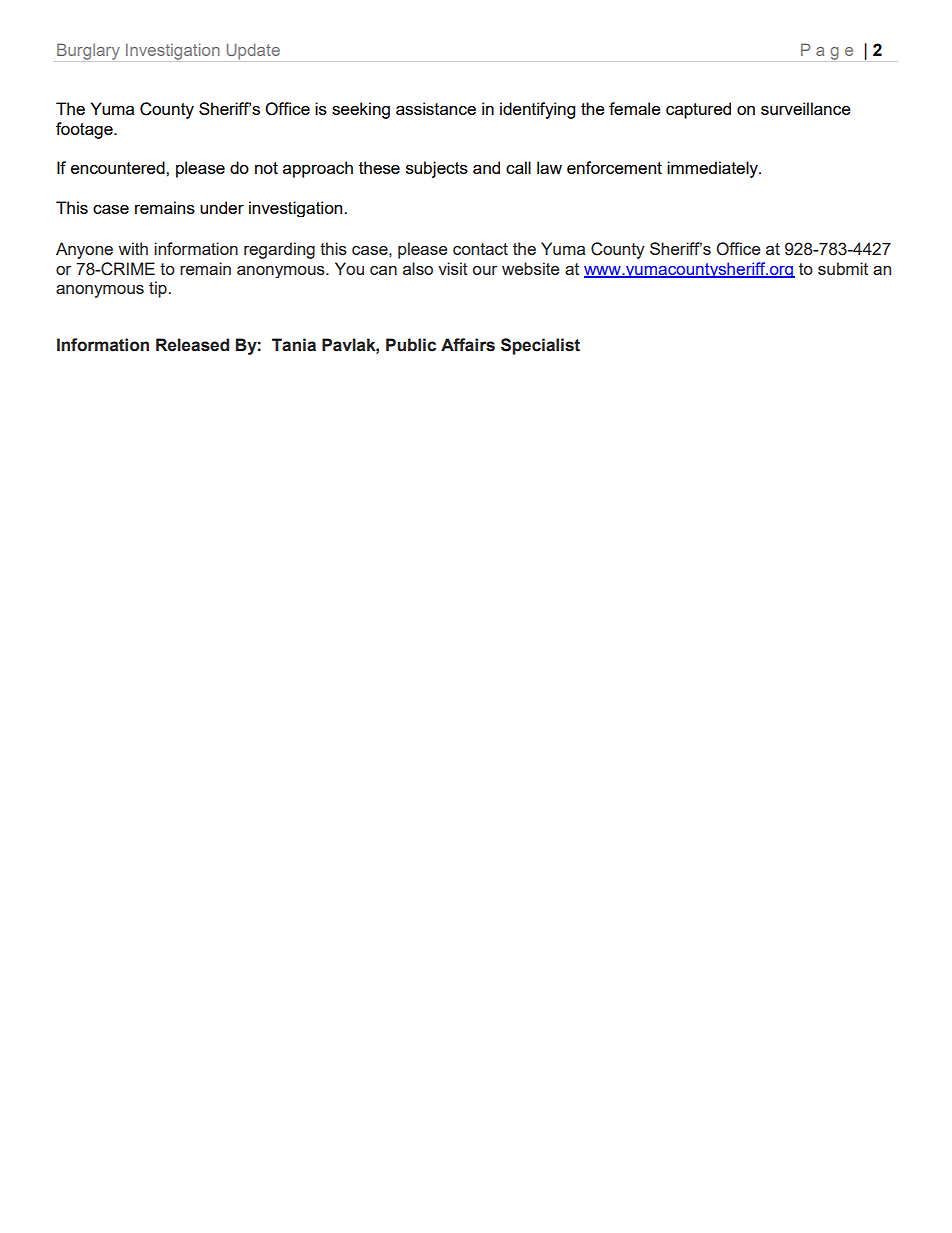 The height and width of the image is (1233, 952). I want to click on assistance, so click(436, 108).
